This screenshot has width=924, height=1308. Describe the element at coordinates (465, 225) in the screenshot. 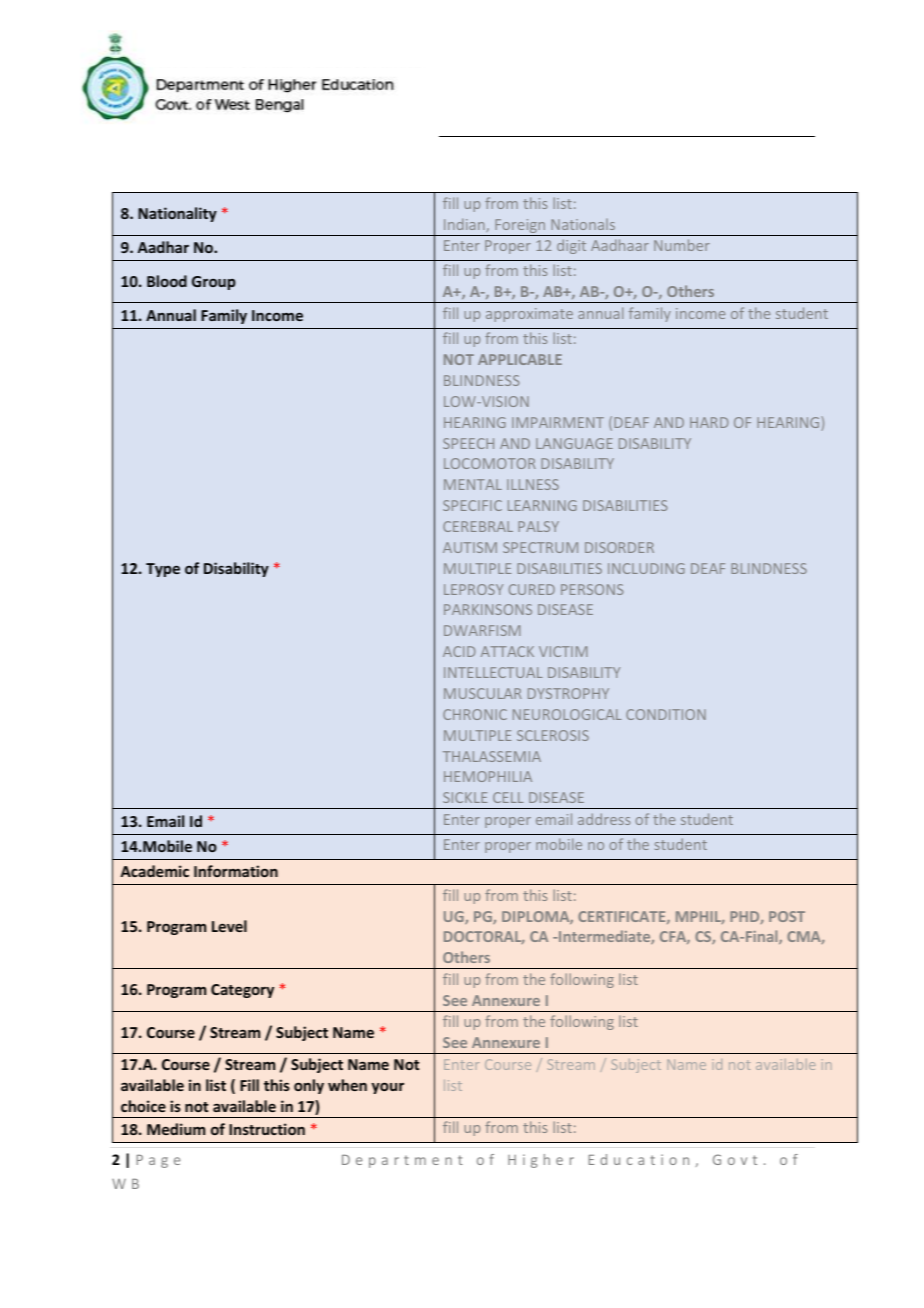

I see `Indian` at that location.
